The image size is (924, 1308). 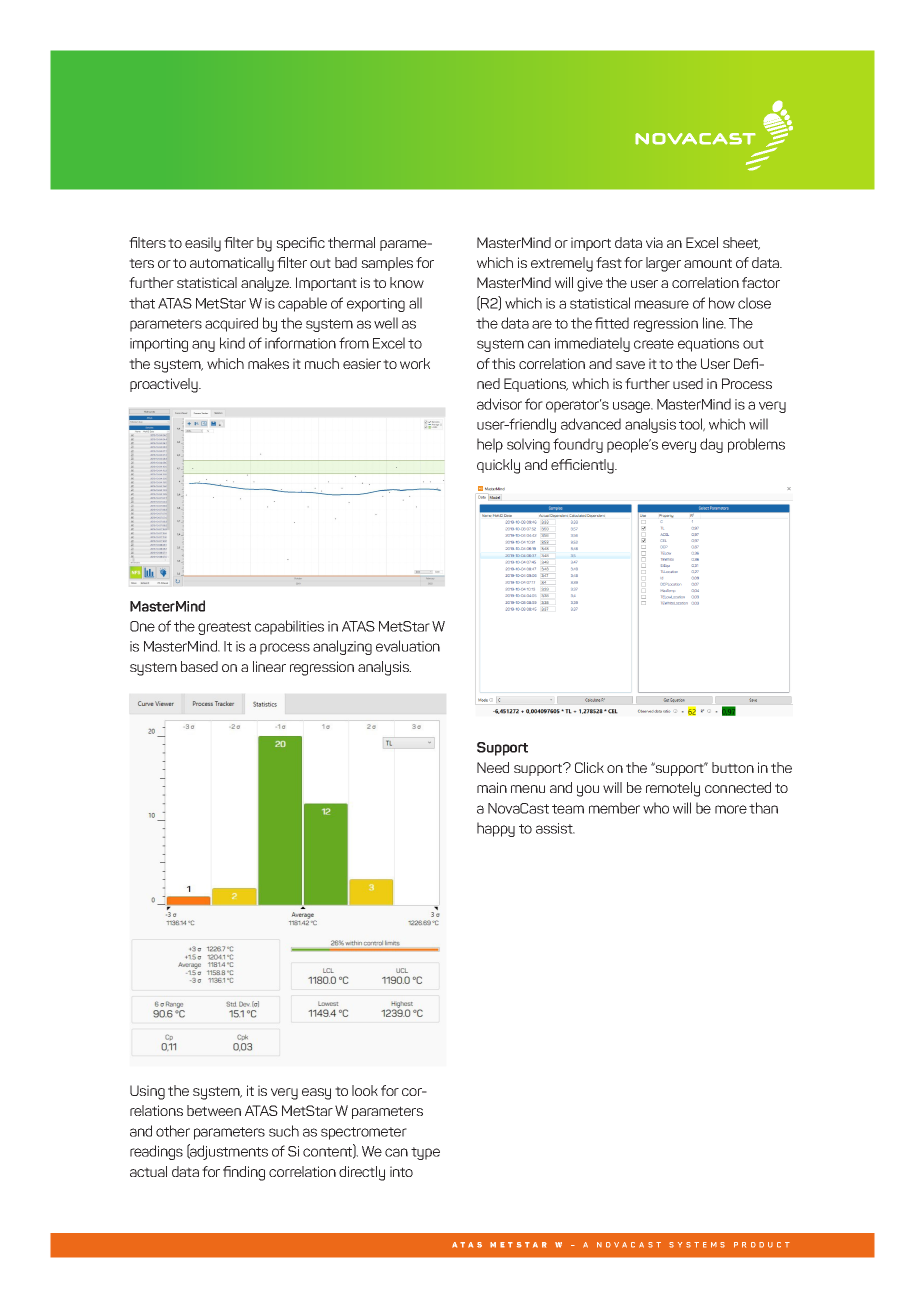 I want to click on know, so click(x=407, y=282).
